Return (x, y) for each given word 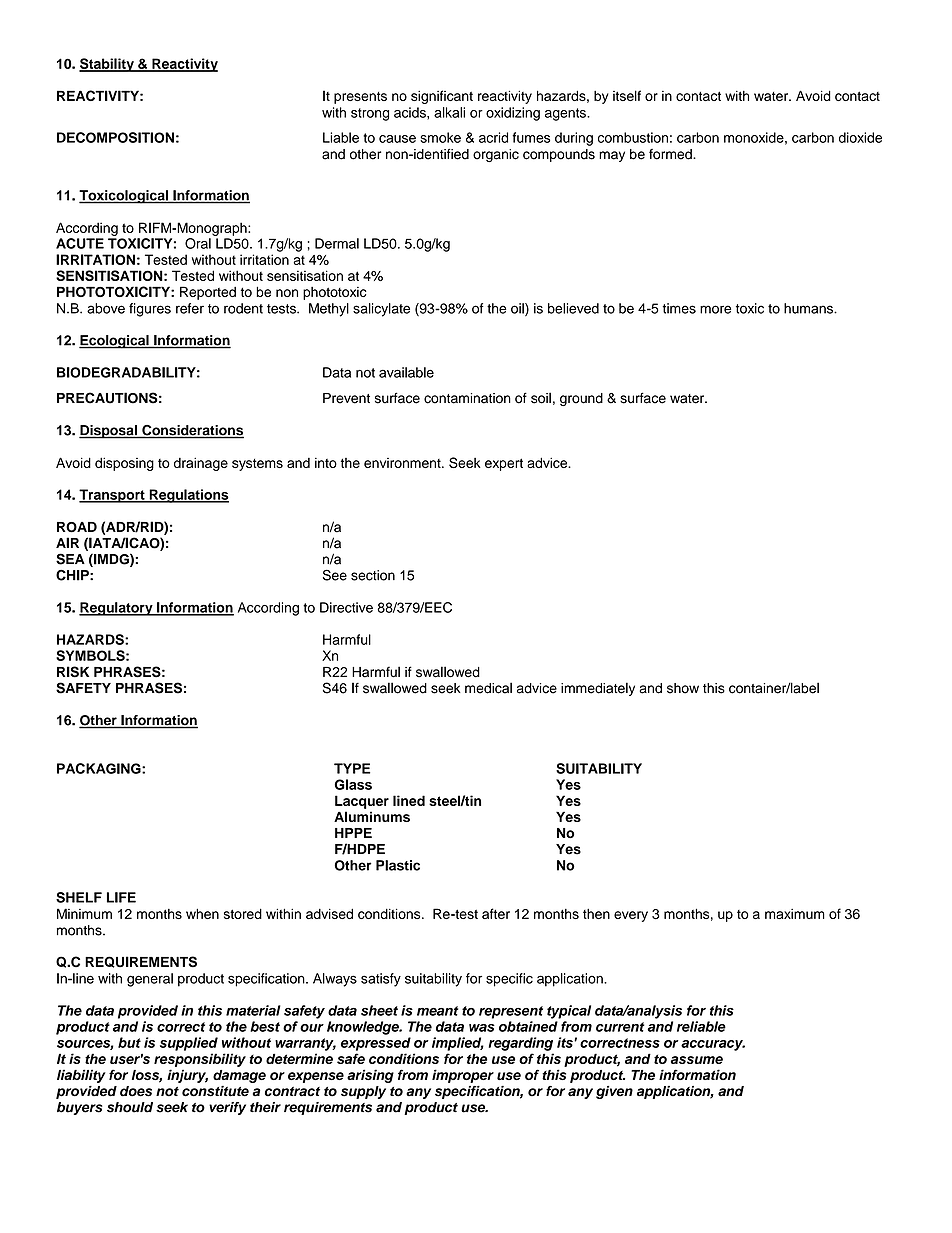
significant (442, 97)
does (136, 1091)
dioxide (860, 137)
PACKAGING (100, 768)
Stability (107, 65)
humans (809, 308)
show (683, 688)
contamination (467, 398)
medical (488, 688)
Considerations (192, 431)
